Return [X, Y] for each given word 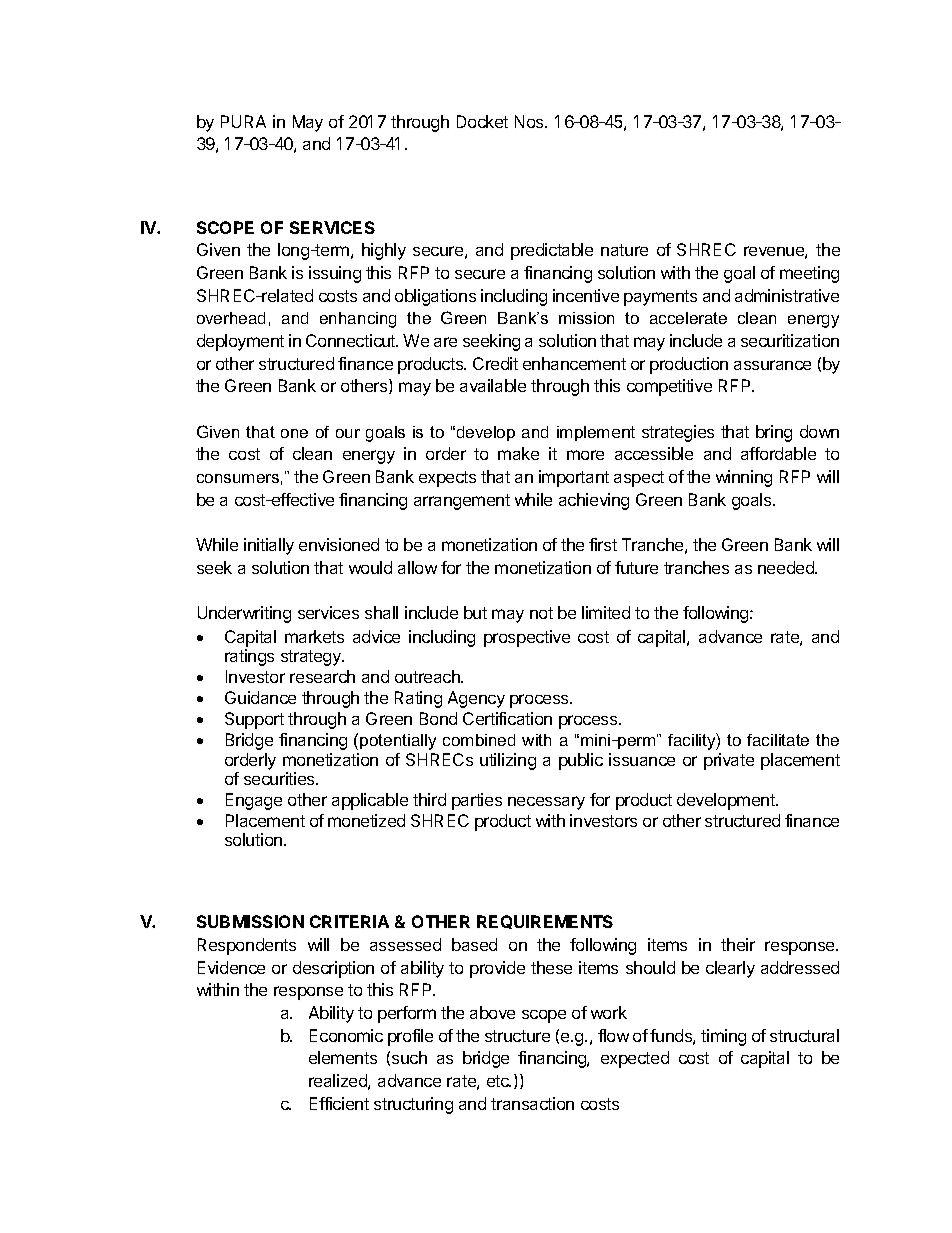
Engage [254, 801]
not [541, 613]
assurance [772, 365]
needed [787, 567]
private [729, 761]
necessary [546, 803]
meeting [809, 274]
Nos [530, 121]
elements [343, 1057]
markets [314, 636]
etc [499, 1081]
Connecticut [352, 340]
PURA [243, 121]
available [493, 385]
